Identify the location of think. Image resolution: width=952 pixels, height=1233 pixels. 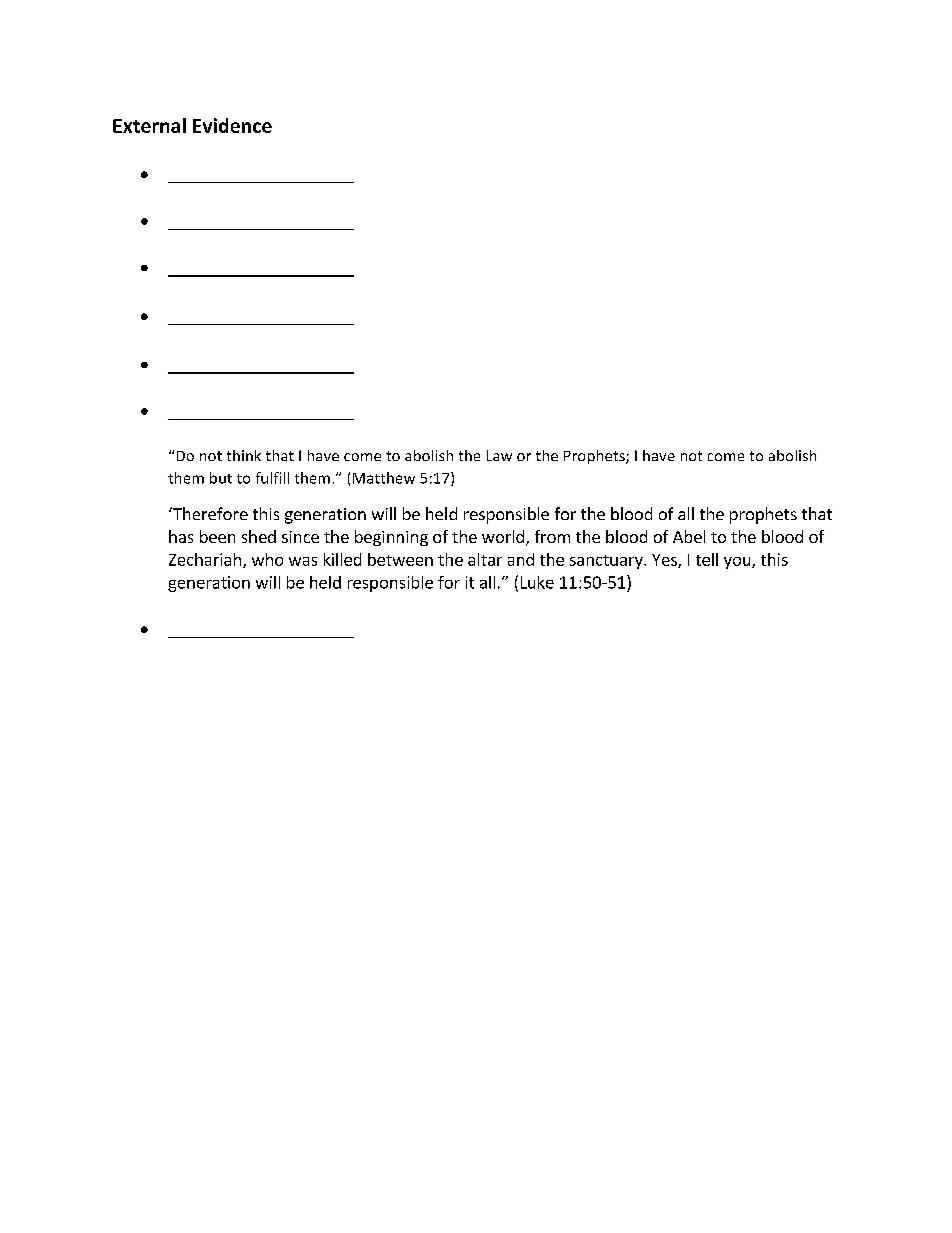
(244, 455).
